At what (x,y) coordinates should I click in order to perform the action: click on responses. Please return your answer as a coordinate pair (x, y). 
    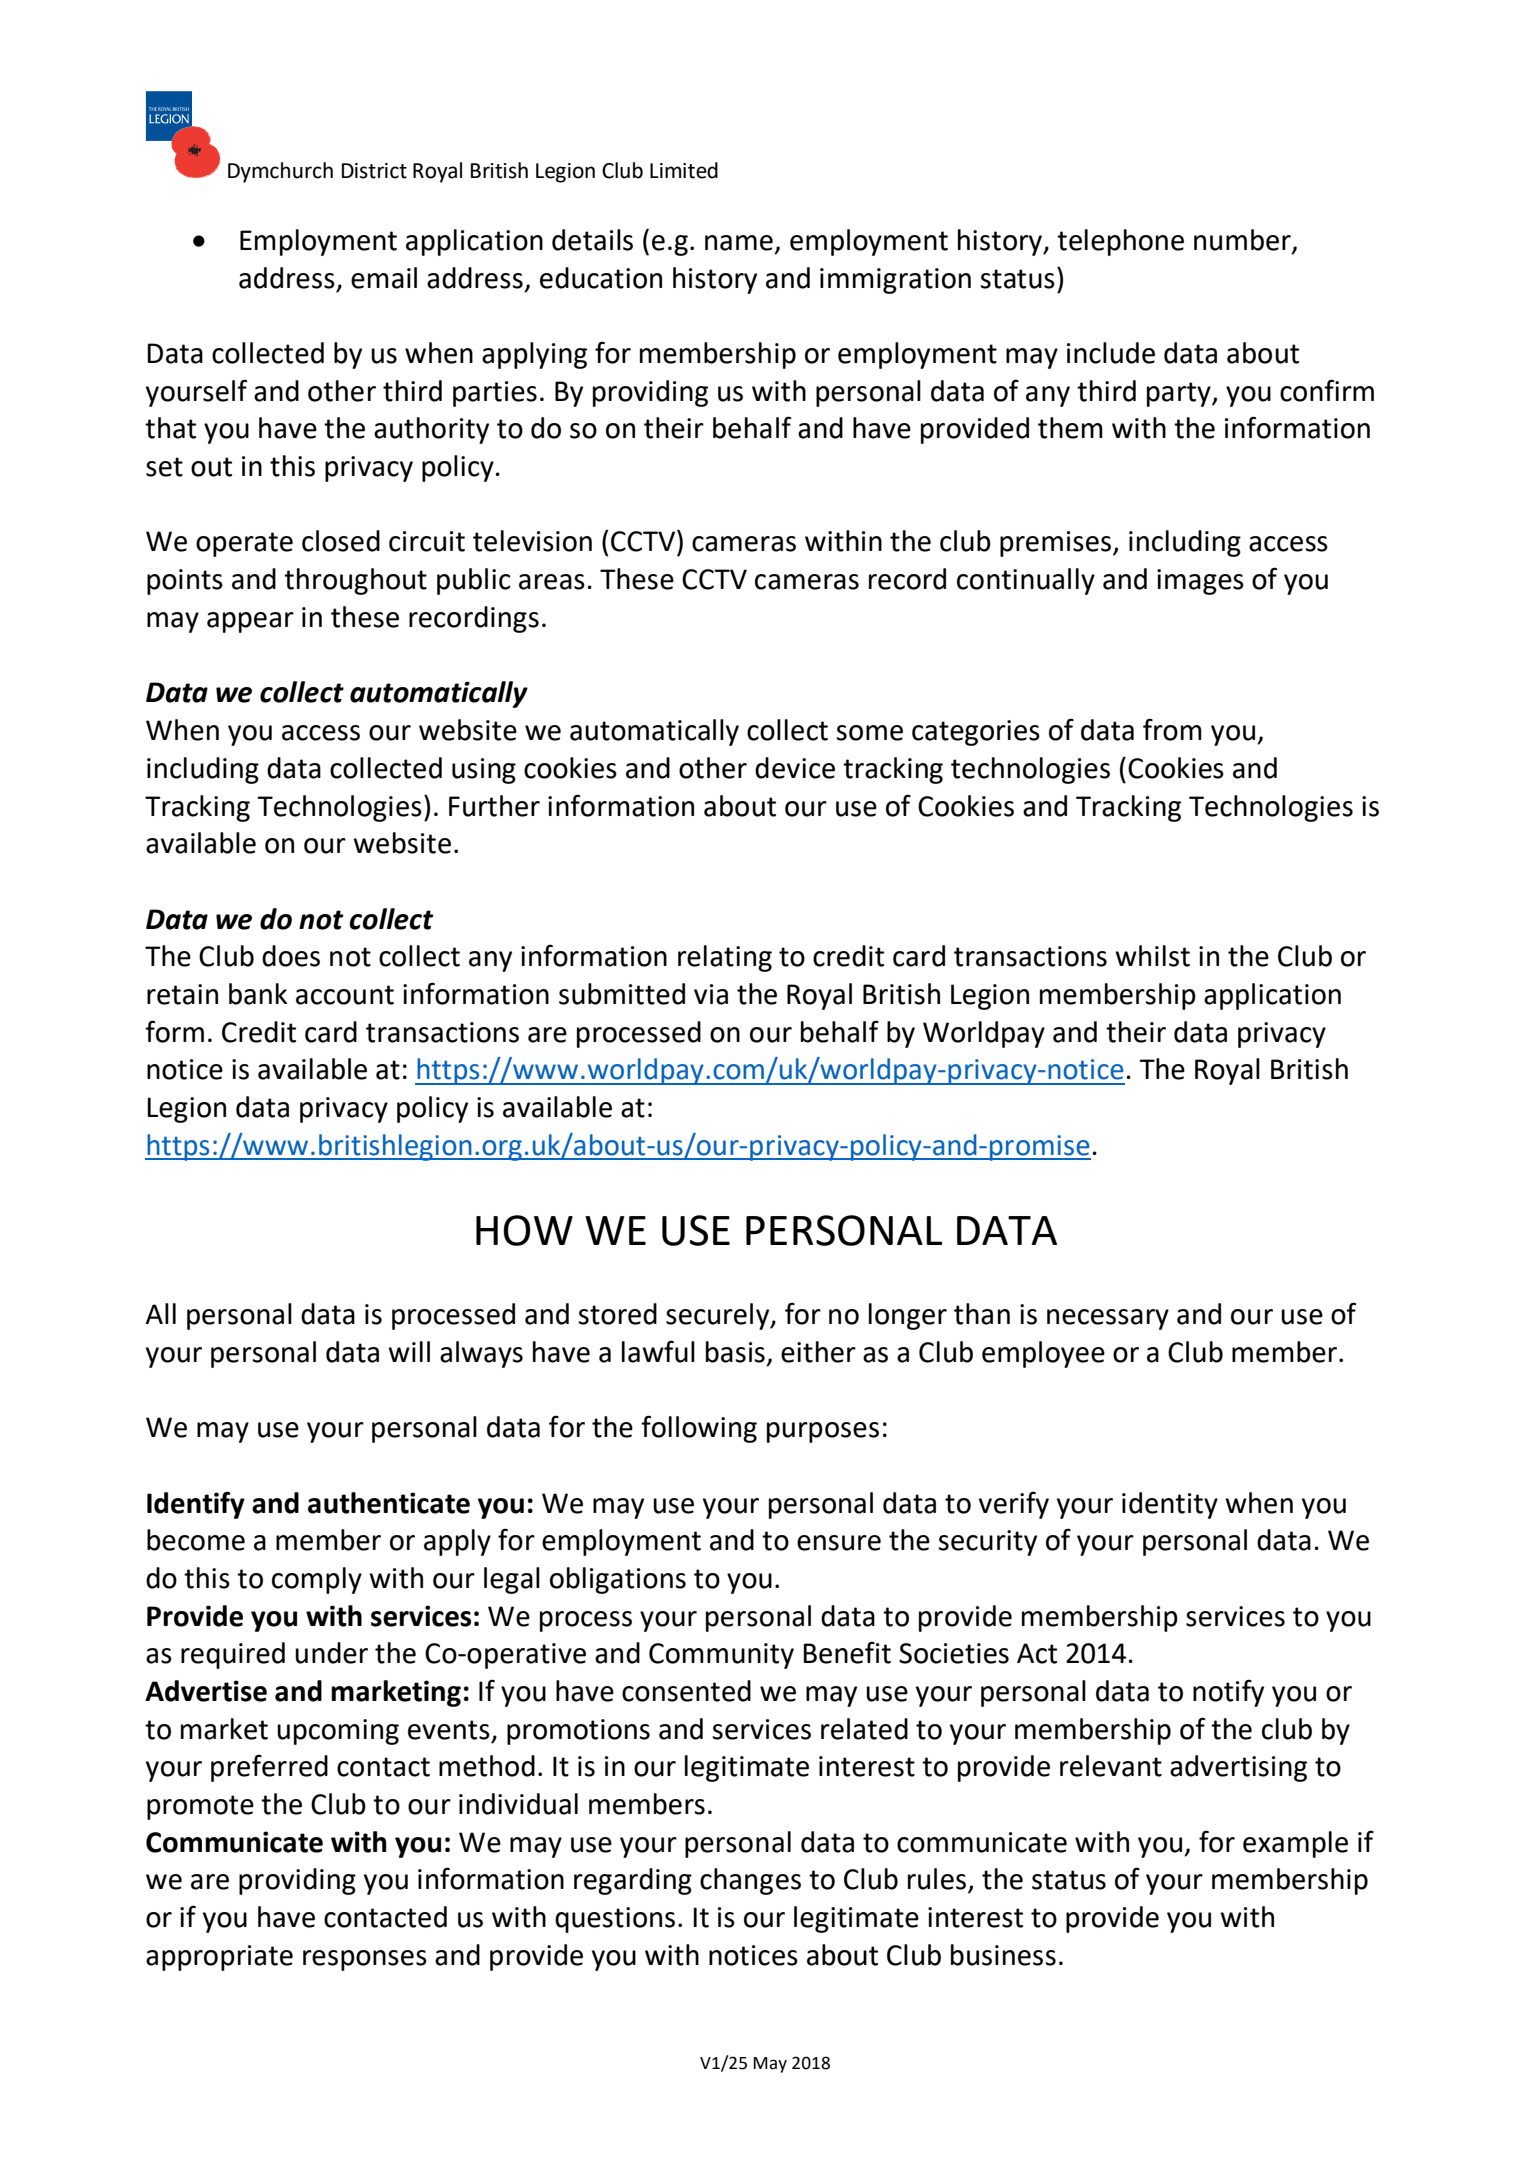
    Looking at the image, I should click on (365, 1960).
